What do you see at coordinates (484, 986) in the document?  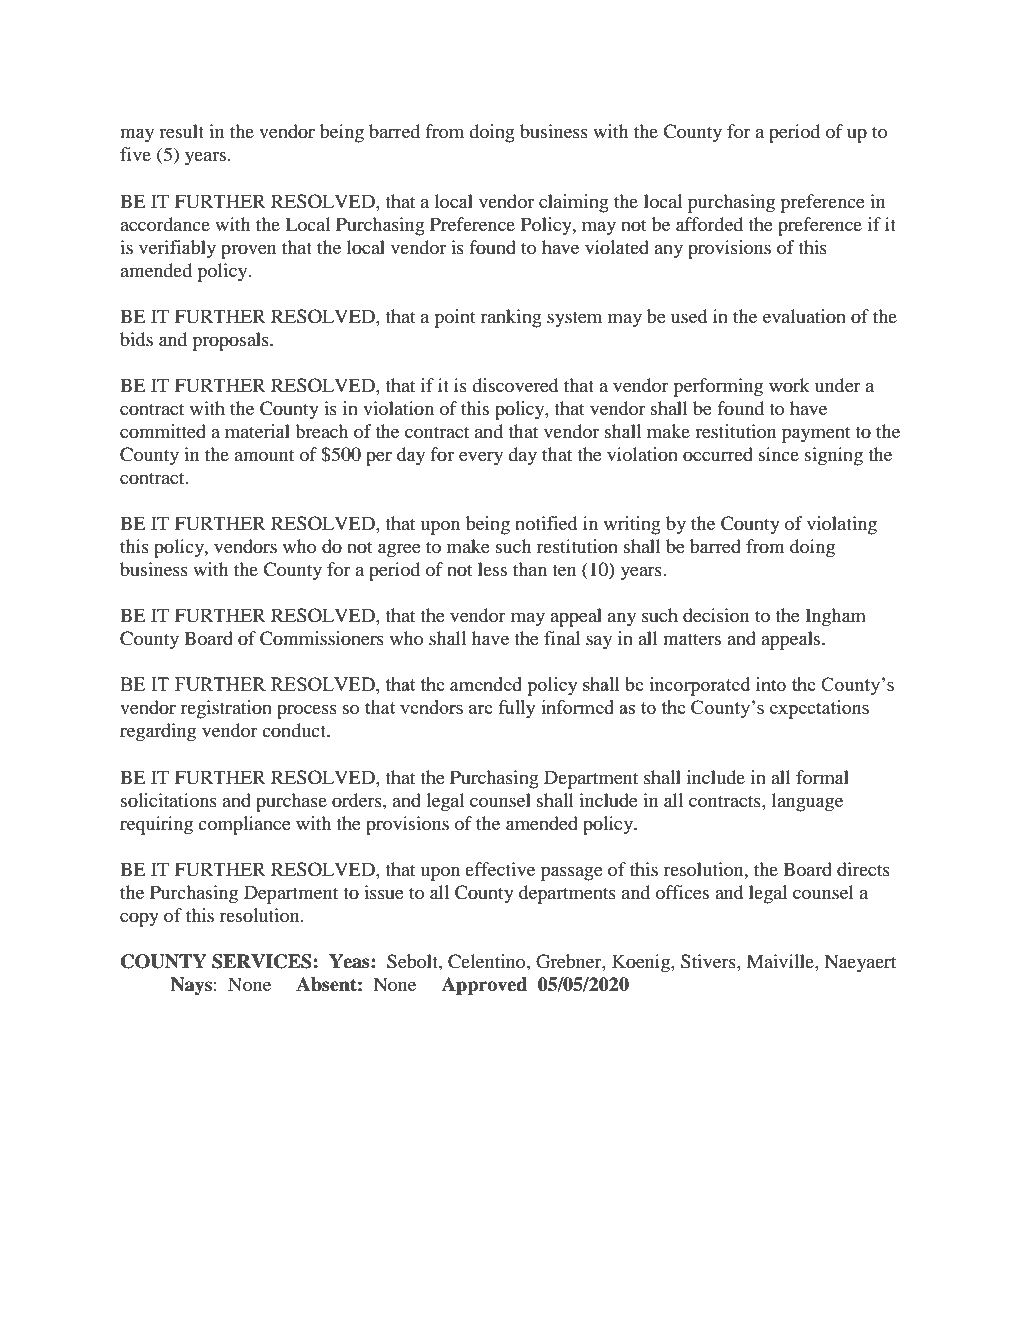 I see `Approved` at bounding box center [484, 986].
